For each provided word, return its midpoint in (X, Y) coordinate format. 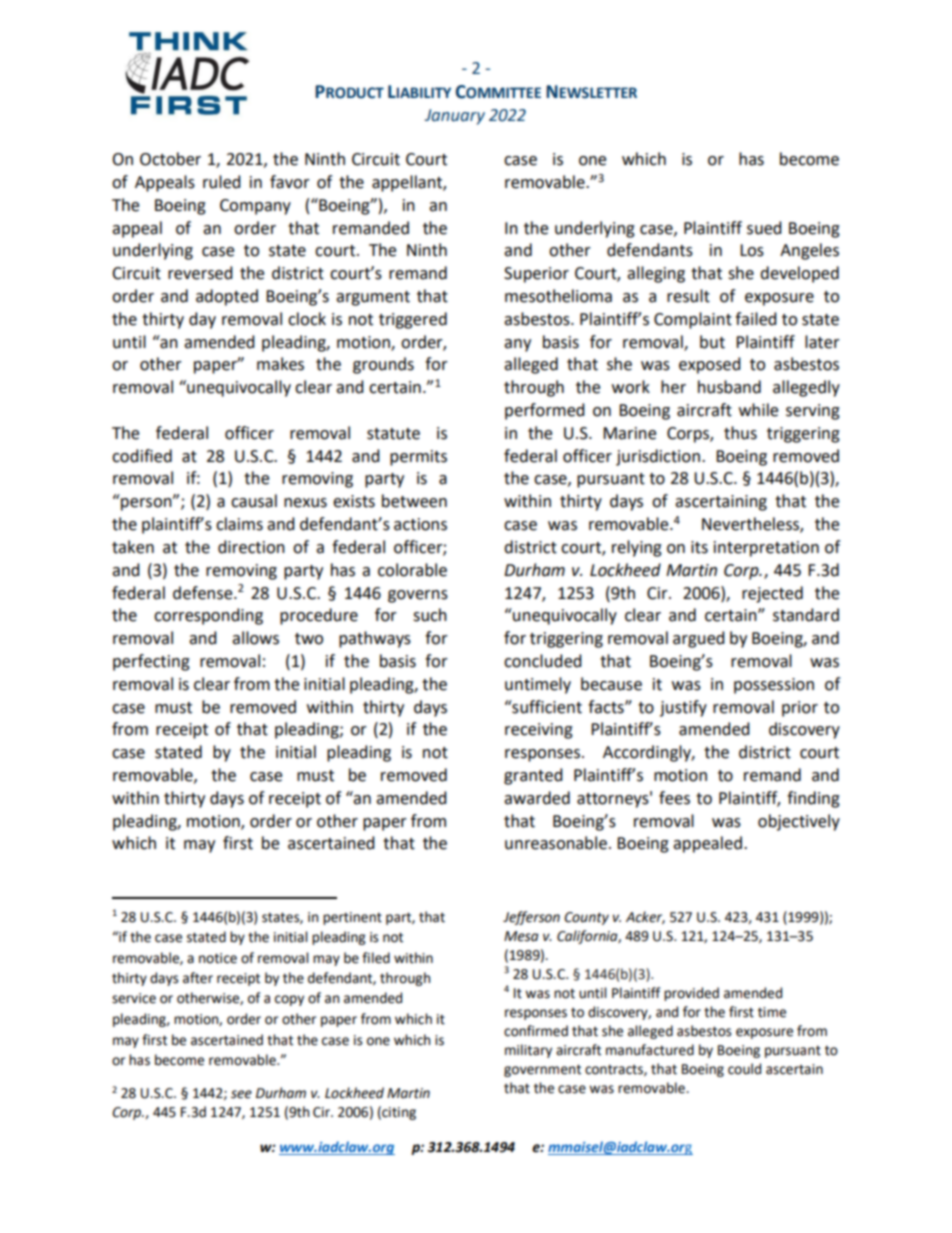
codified (142, 456)
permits (418, 458)
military (528, 1051)
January (455, 117)
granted (533, 776)
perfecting (151, 662)
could (744, 1069)
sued (764, 228)
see (241, 1094)
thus (740, 433)
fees (674, 798)
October (170, 159)
